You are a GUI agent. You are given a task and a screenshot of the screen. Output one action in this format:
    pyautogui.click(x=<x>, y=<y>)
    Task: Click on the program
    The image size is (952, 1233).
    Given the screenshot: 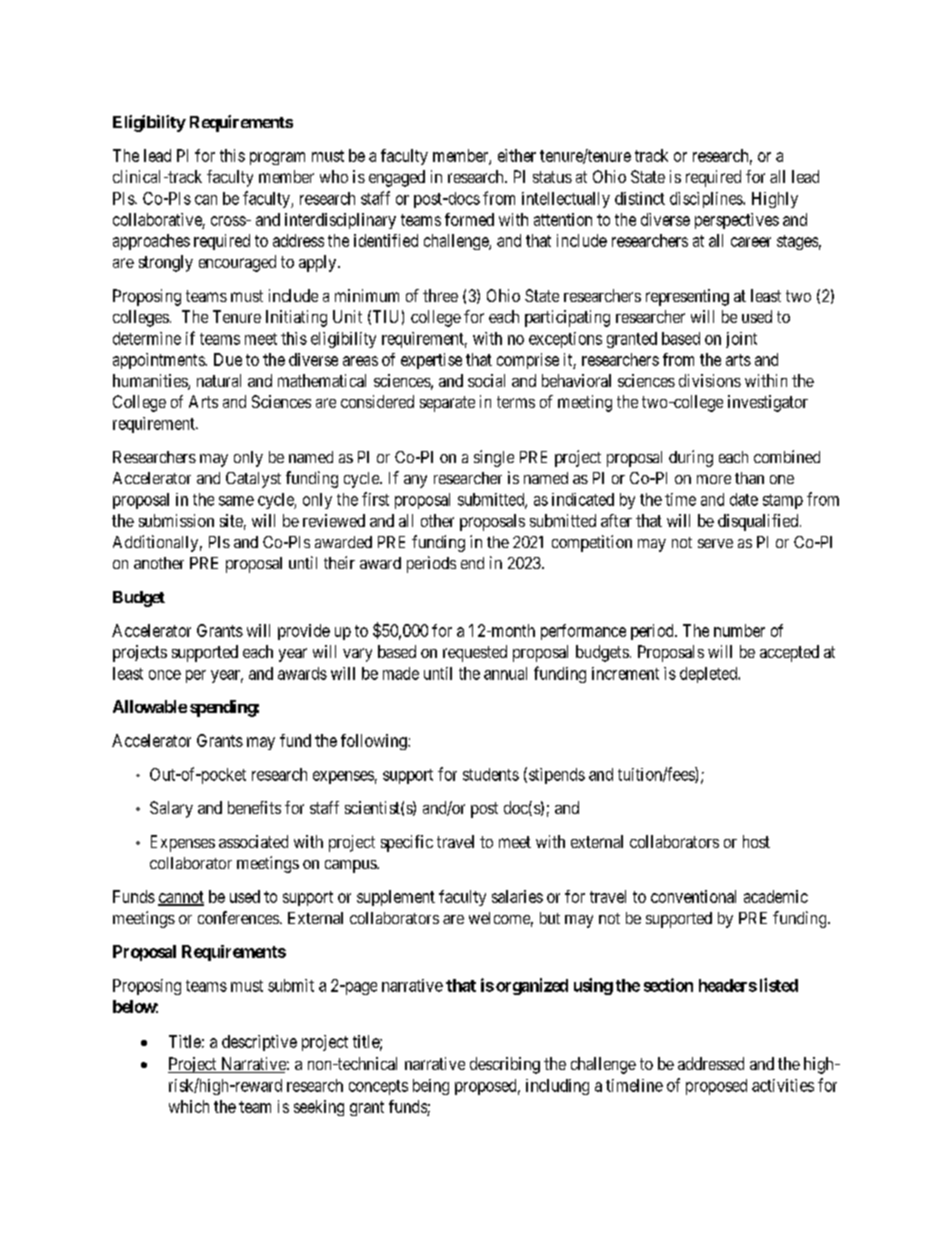 What is the action you would take?
    pyautogui.click(x=277, y=158)
